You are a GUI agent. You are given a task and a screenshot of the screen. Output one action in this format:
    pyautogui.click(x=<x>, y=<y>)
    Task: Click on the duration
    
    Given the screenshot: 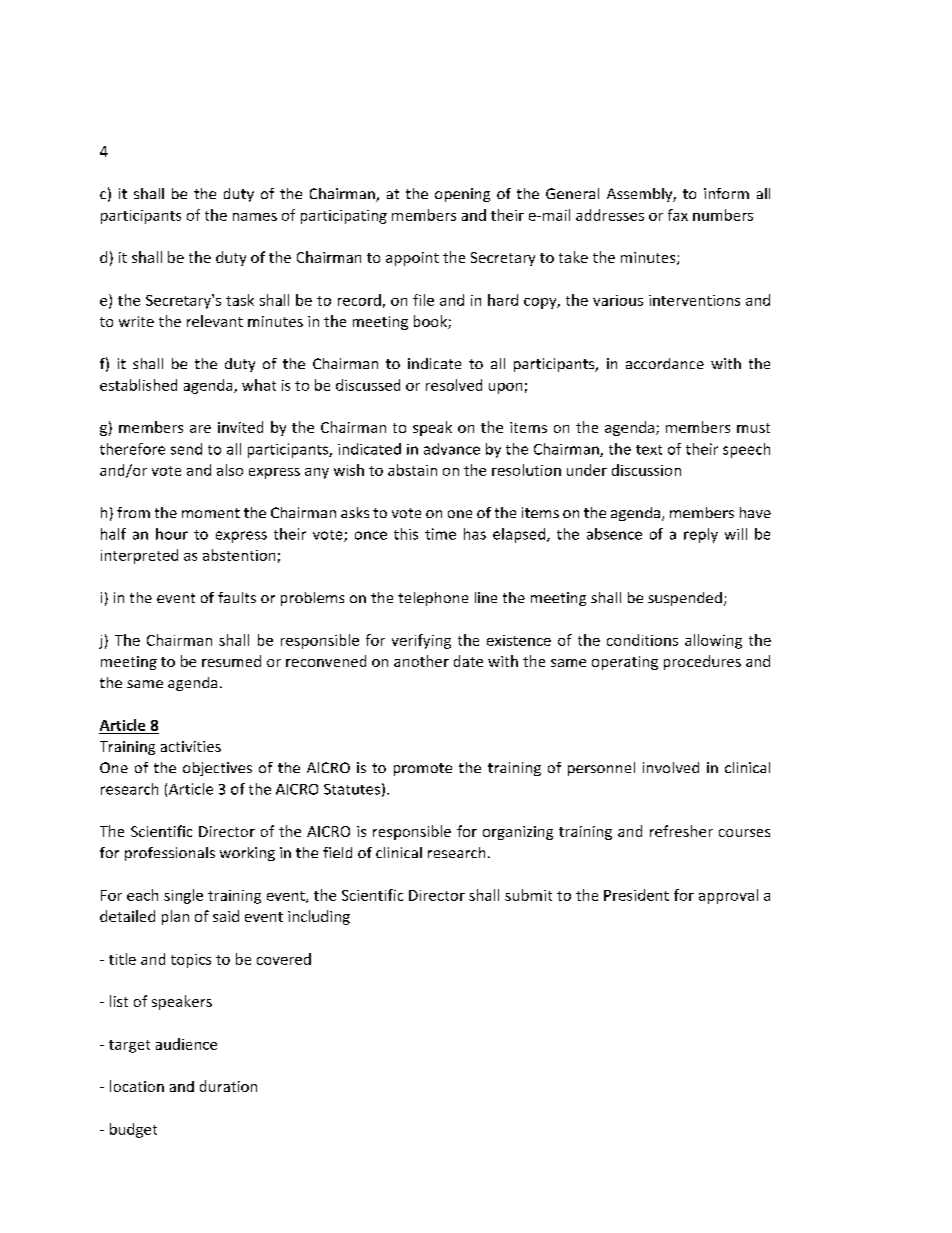 What is the action you would take?
    pyautogui.click(x=228, y=1086)
